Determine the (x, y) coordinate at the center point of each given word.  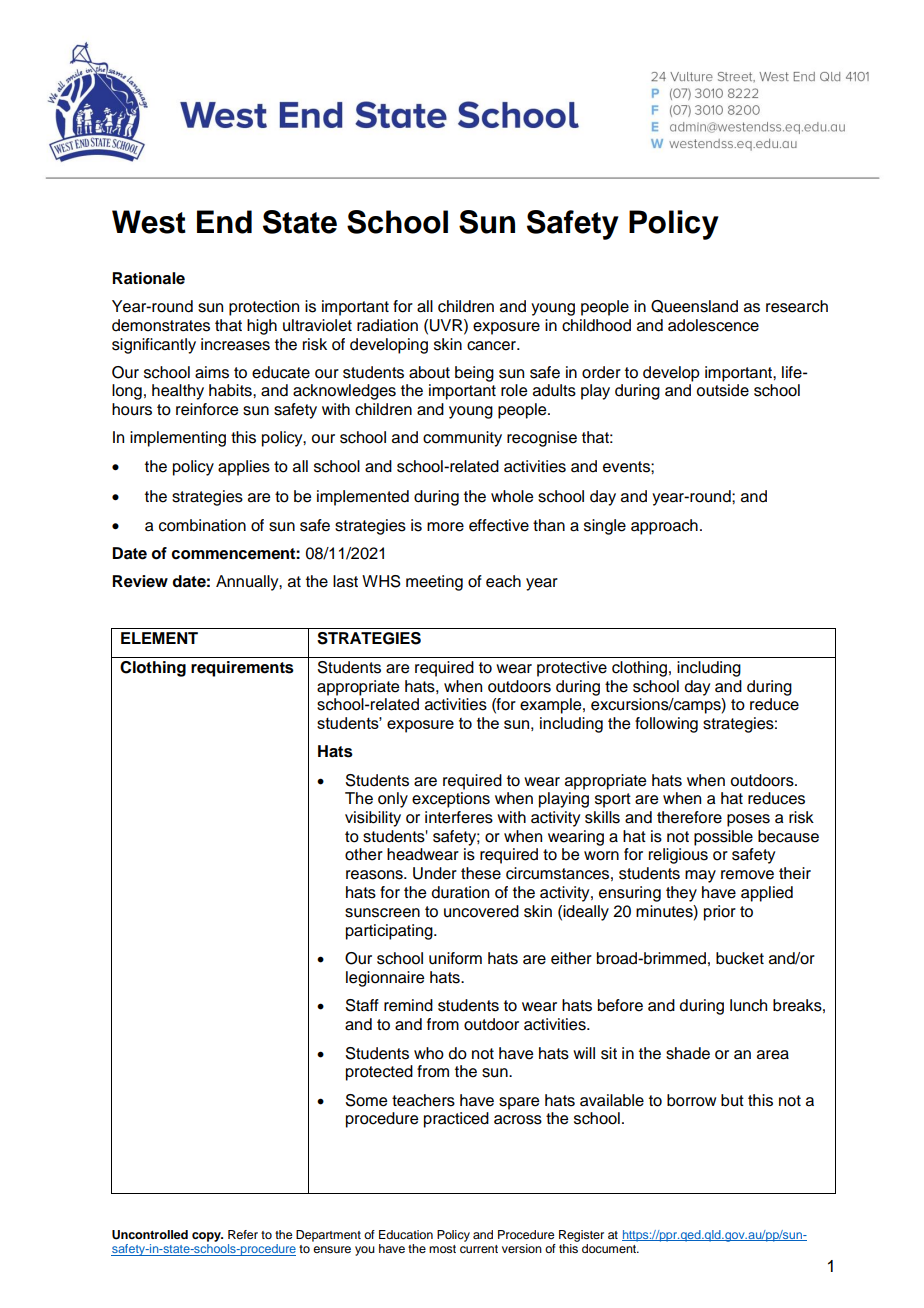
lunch (748, 1005)
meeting (434, 583)
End (224, 222)
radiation (387, 325)
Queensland (694, 306)
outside (723, 390)
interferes (459, 817)
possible (723, 838)
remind (408, 1005)
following (666, 725)
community (462, 439)
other (364, 854)
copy (207, 1237)
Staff (362, 1005)
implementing (178, 439)
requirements (242, 669)
